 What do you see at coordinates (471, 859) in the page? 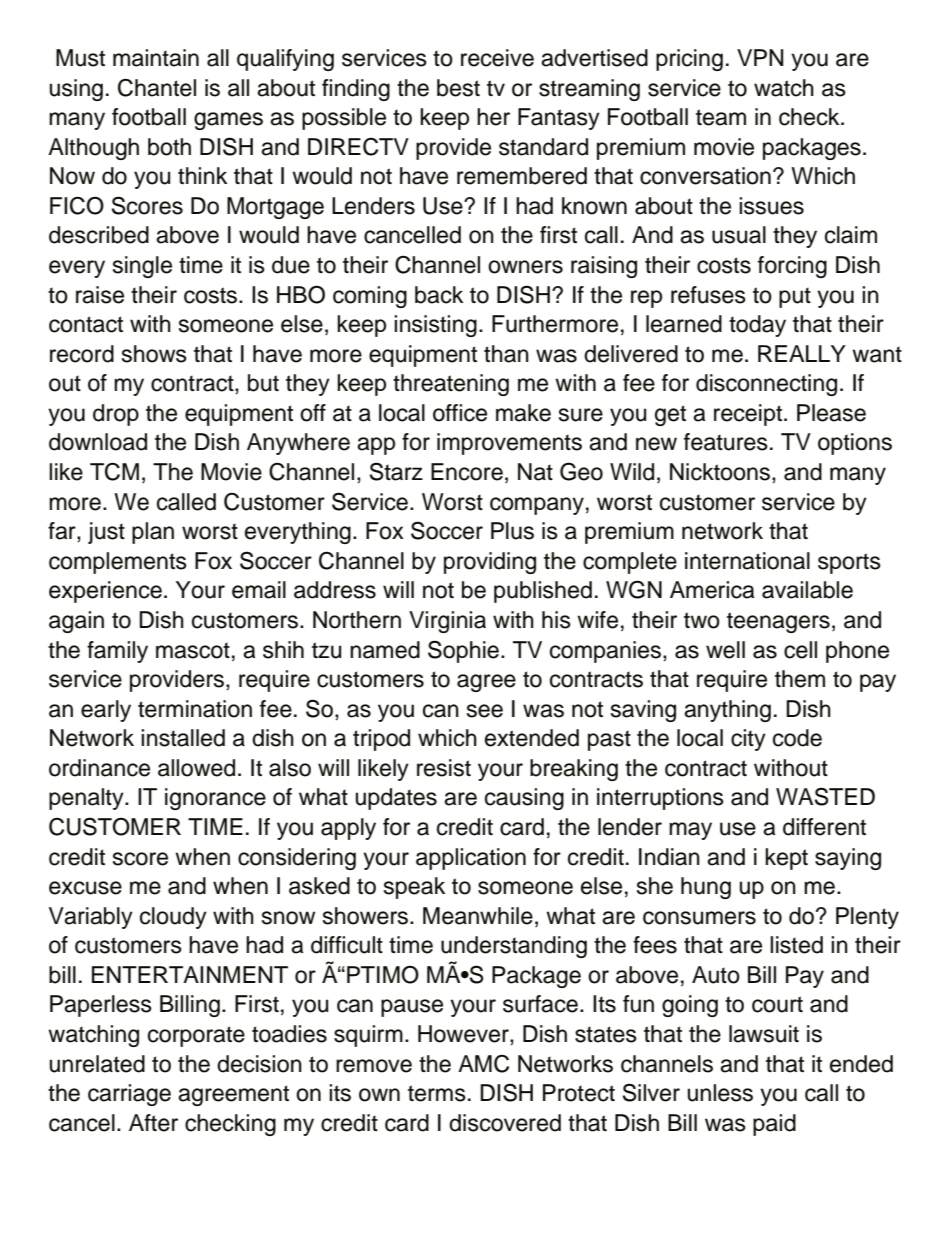
I see `application` at bounding box center [471, 859].
